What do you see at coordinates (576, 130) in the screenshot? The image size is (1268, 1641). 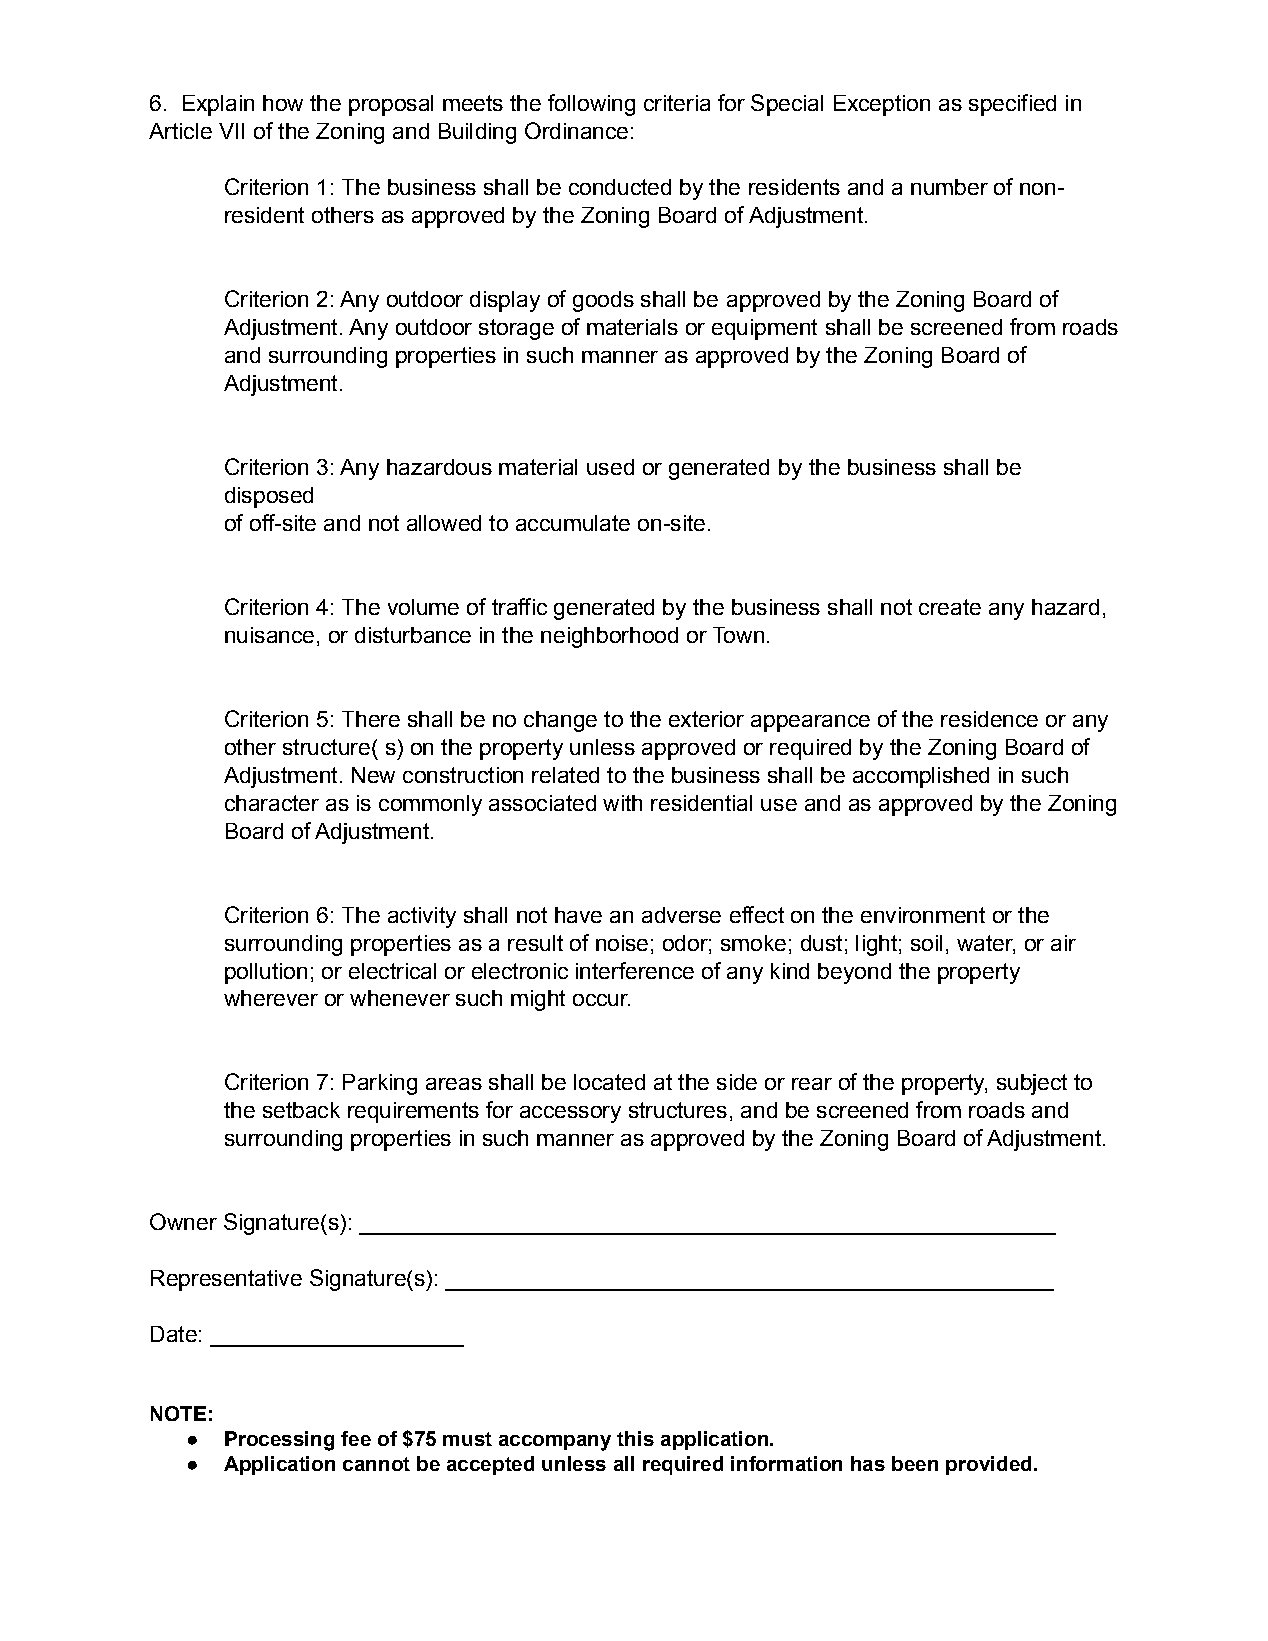 I see `Ordinance` at bounding box center [576, 130].
